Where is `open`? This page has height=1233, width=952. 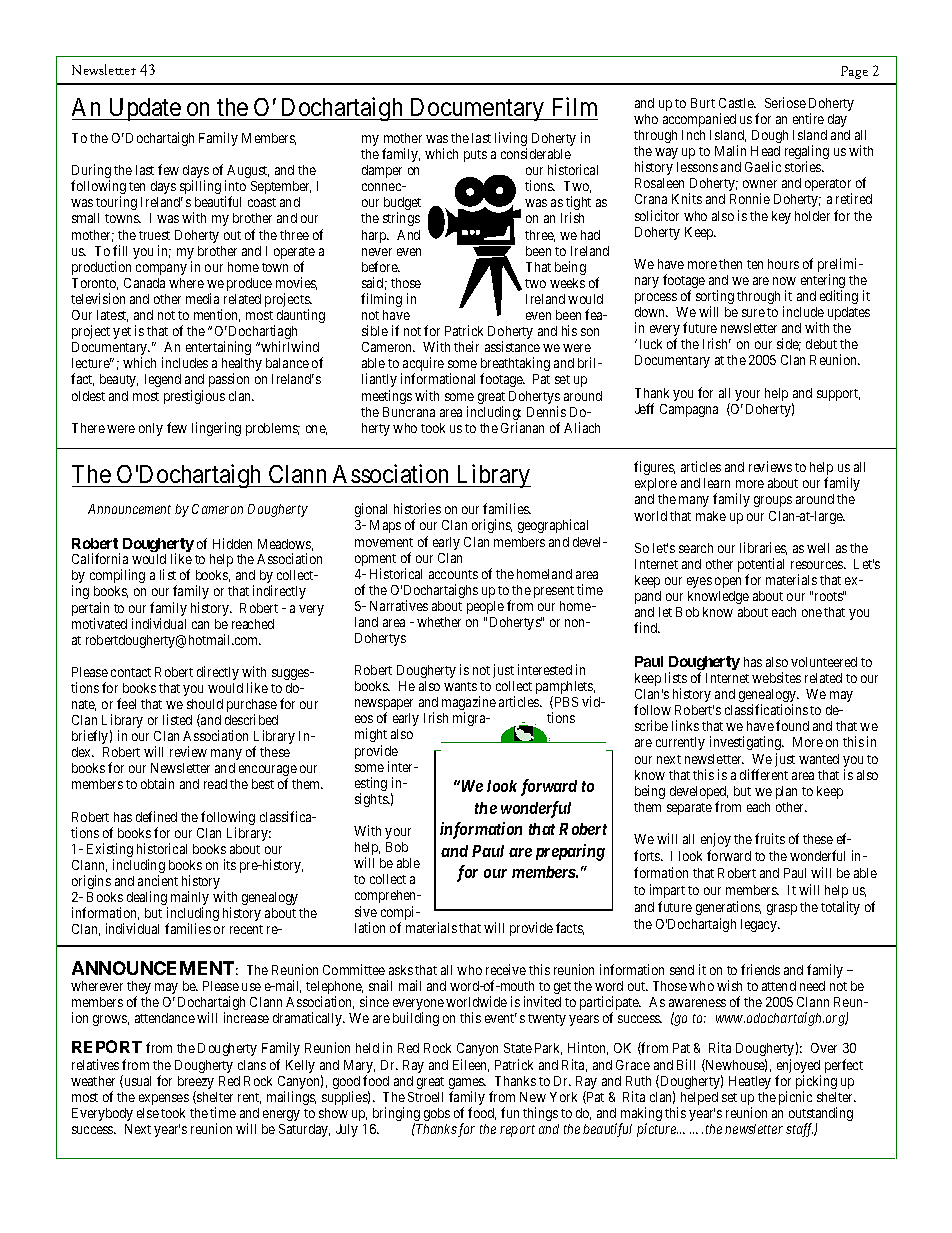 open is located at coordinates (728, 582).
